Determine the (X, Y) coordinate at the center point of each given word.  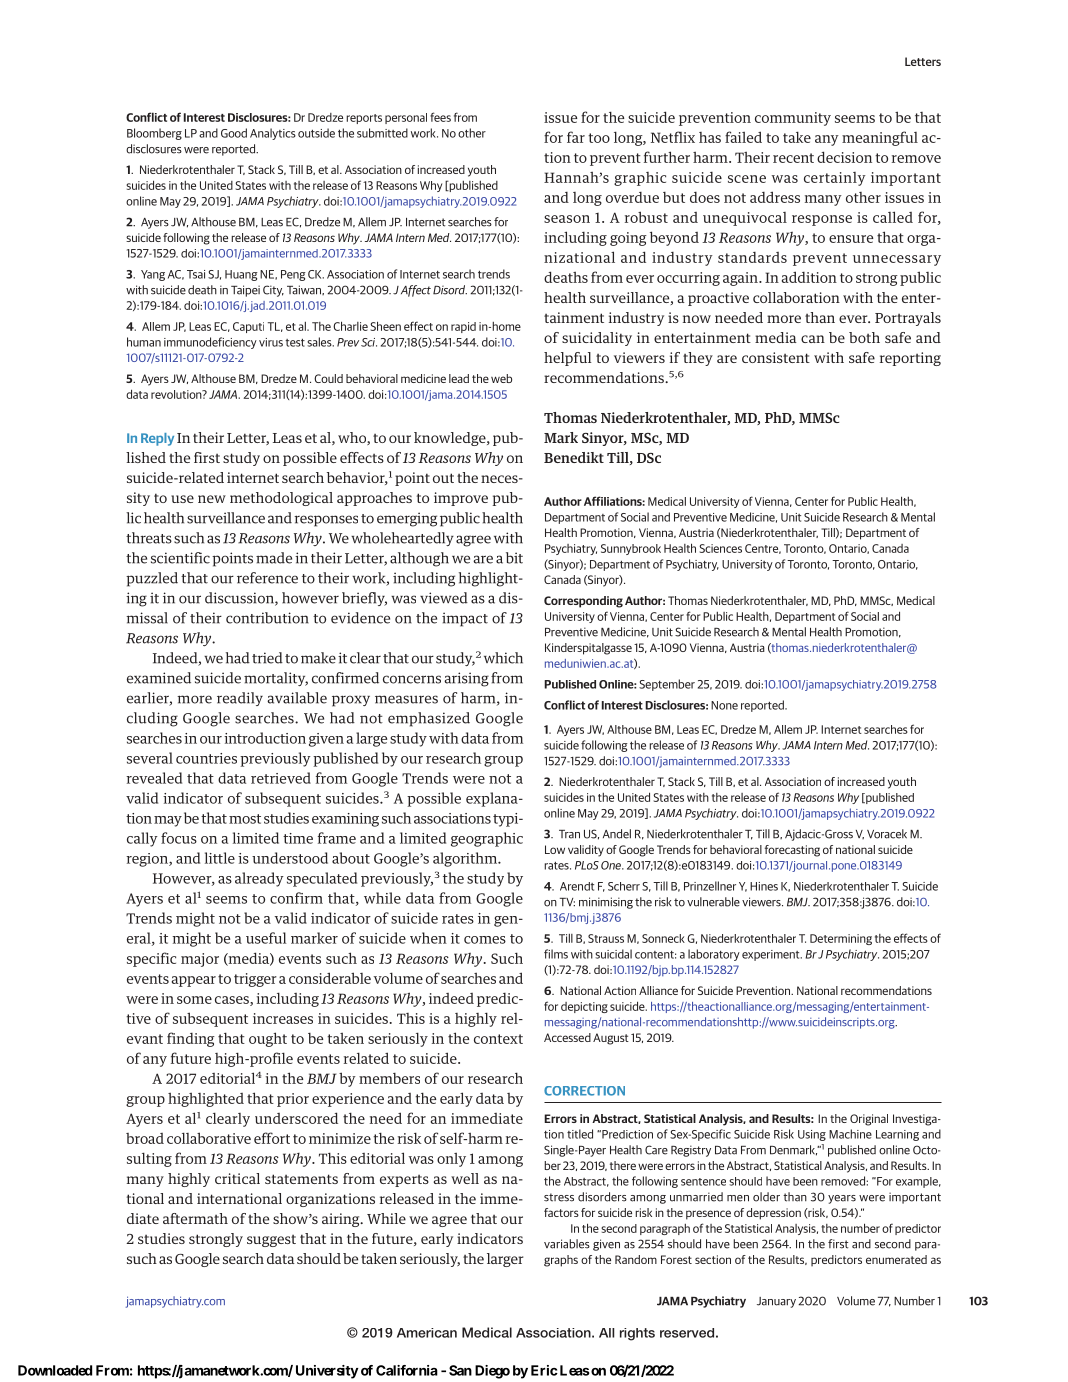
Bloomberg (154, 134)
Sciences (720, 548)
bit (514, 558)
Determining (841, 939)
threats (149, 538)
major (200, 960)
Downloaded (55, 1370)
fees (440, 117)
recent (793, 158)
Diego (492, 1372)
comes (485, 940)
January (776, 1302)
